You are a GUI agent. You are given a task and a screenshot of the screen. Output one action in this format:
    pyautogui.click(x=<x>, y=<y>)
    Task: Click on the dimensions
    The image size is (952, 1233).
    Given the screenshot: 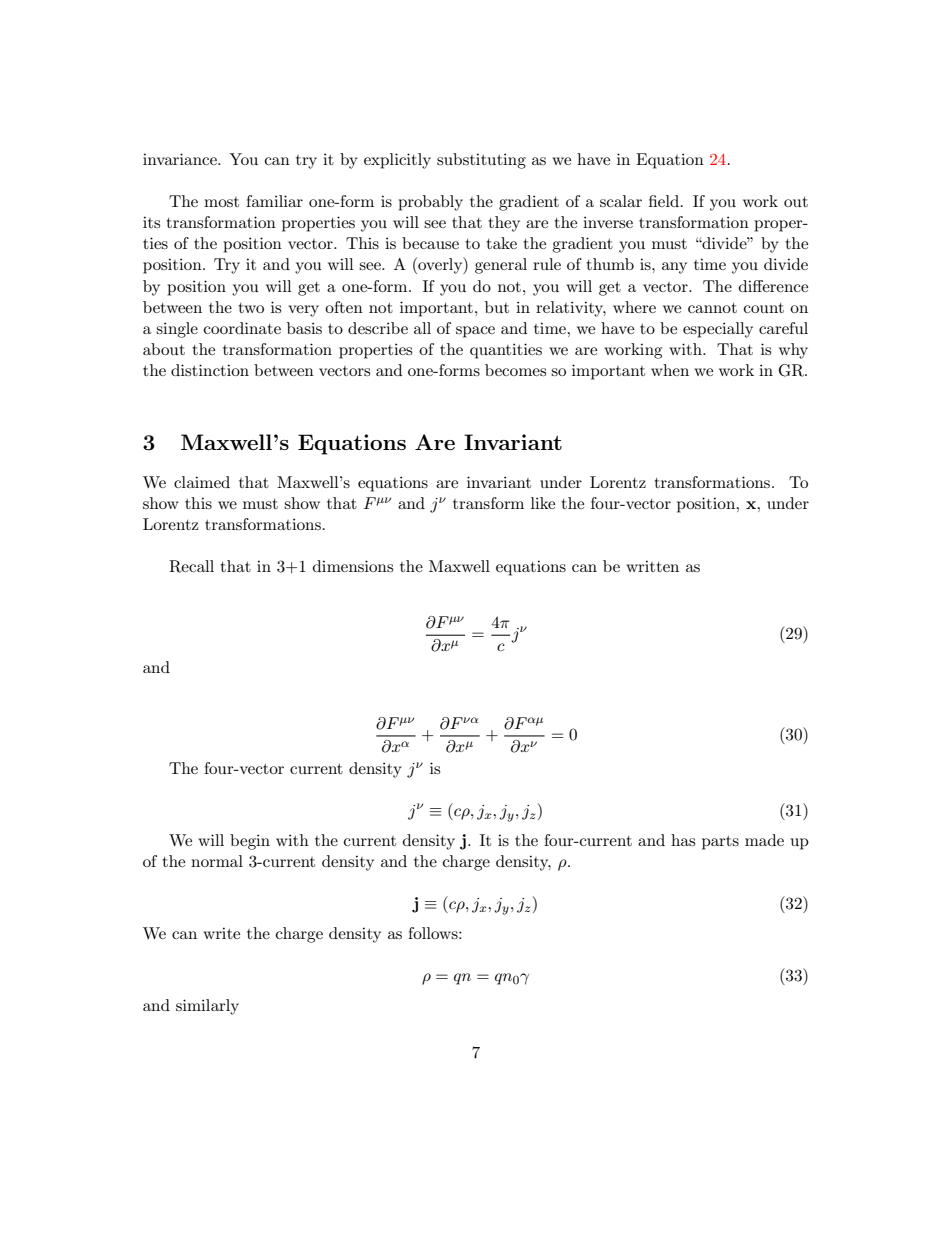 What is the action you would take?
    pyautogui.click(x=353, y=566)
